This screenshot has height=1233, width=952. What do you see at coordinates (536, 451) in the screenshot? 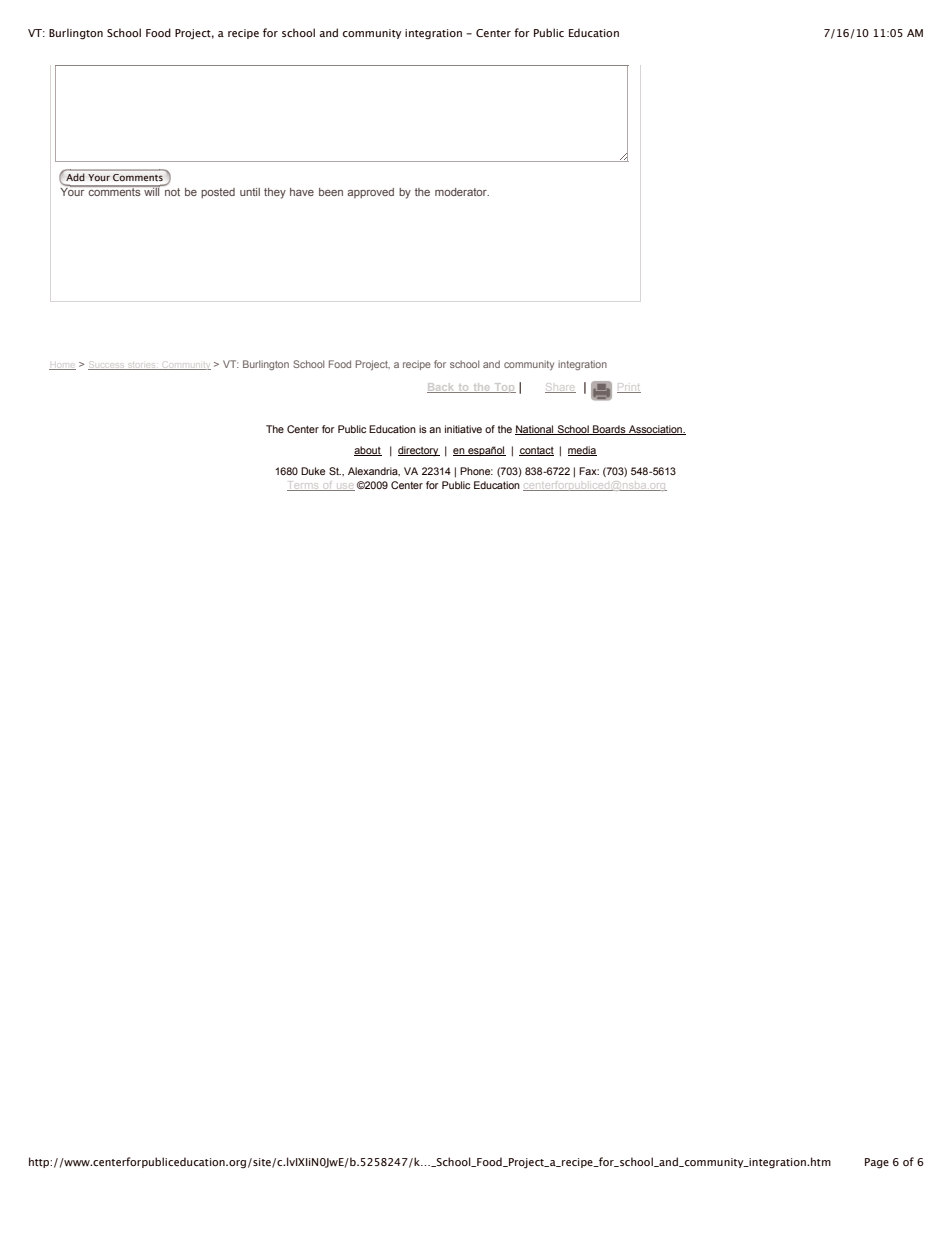
I see `contact` at bounding box center [536, 451].
